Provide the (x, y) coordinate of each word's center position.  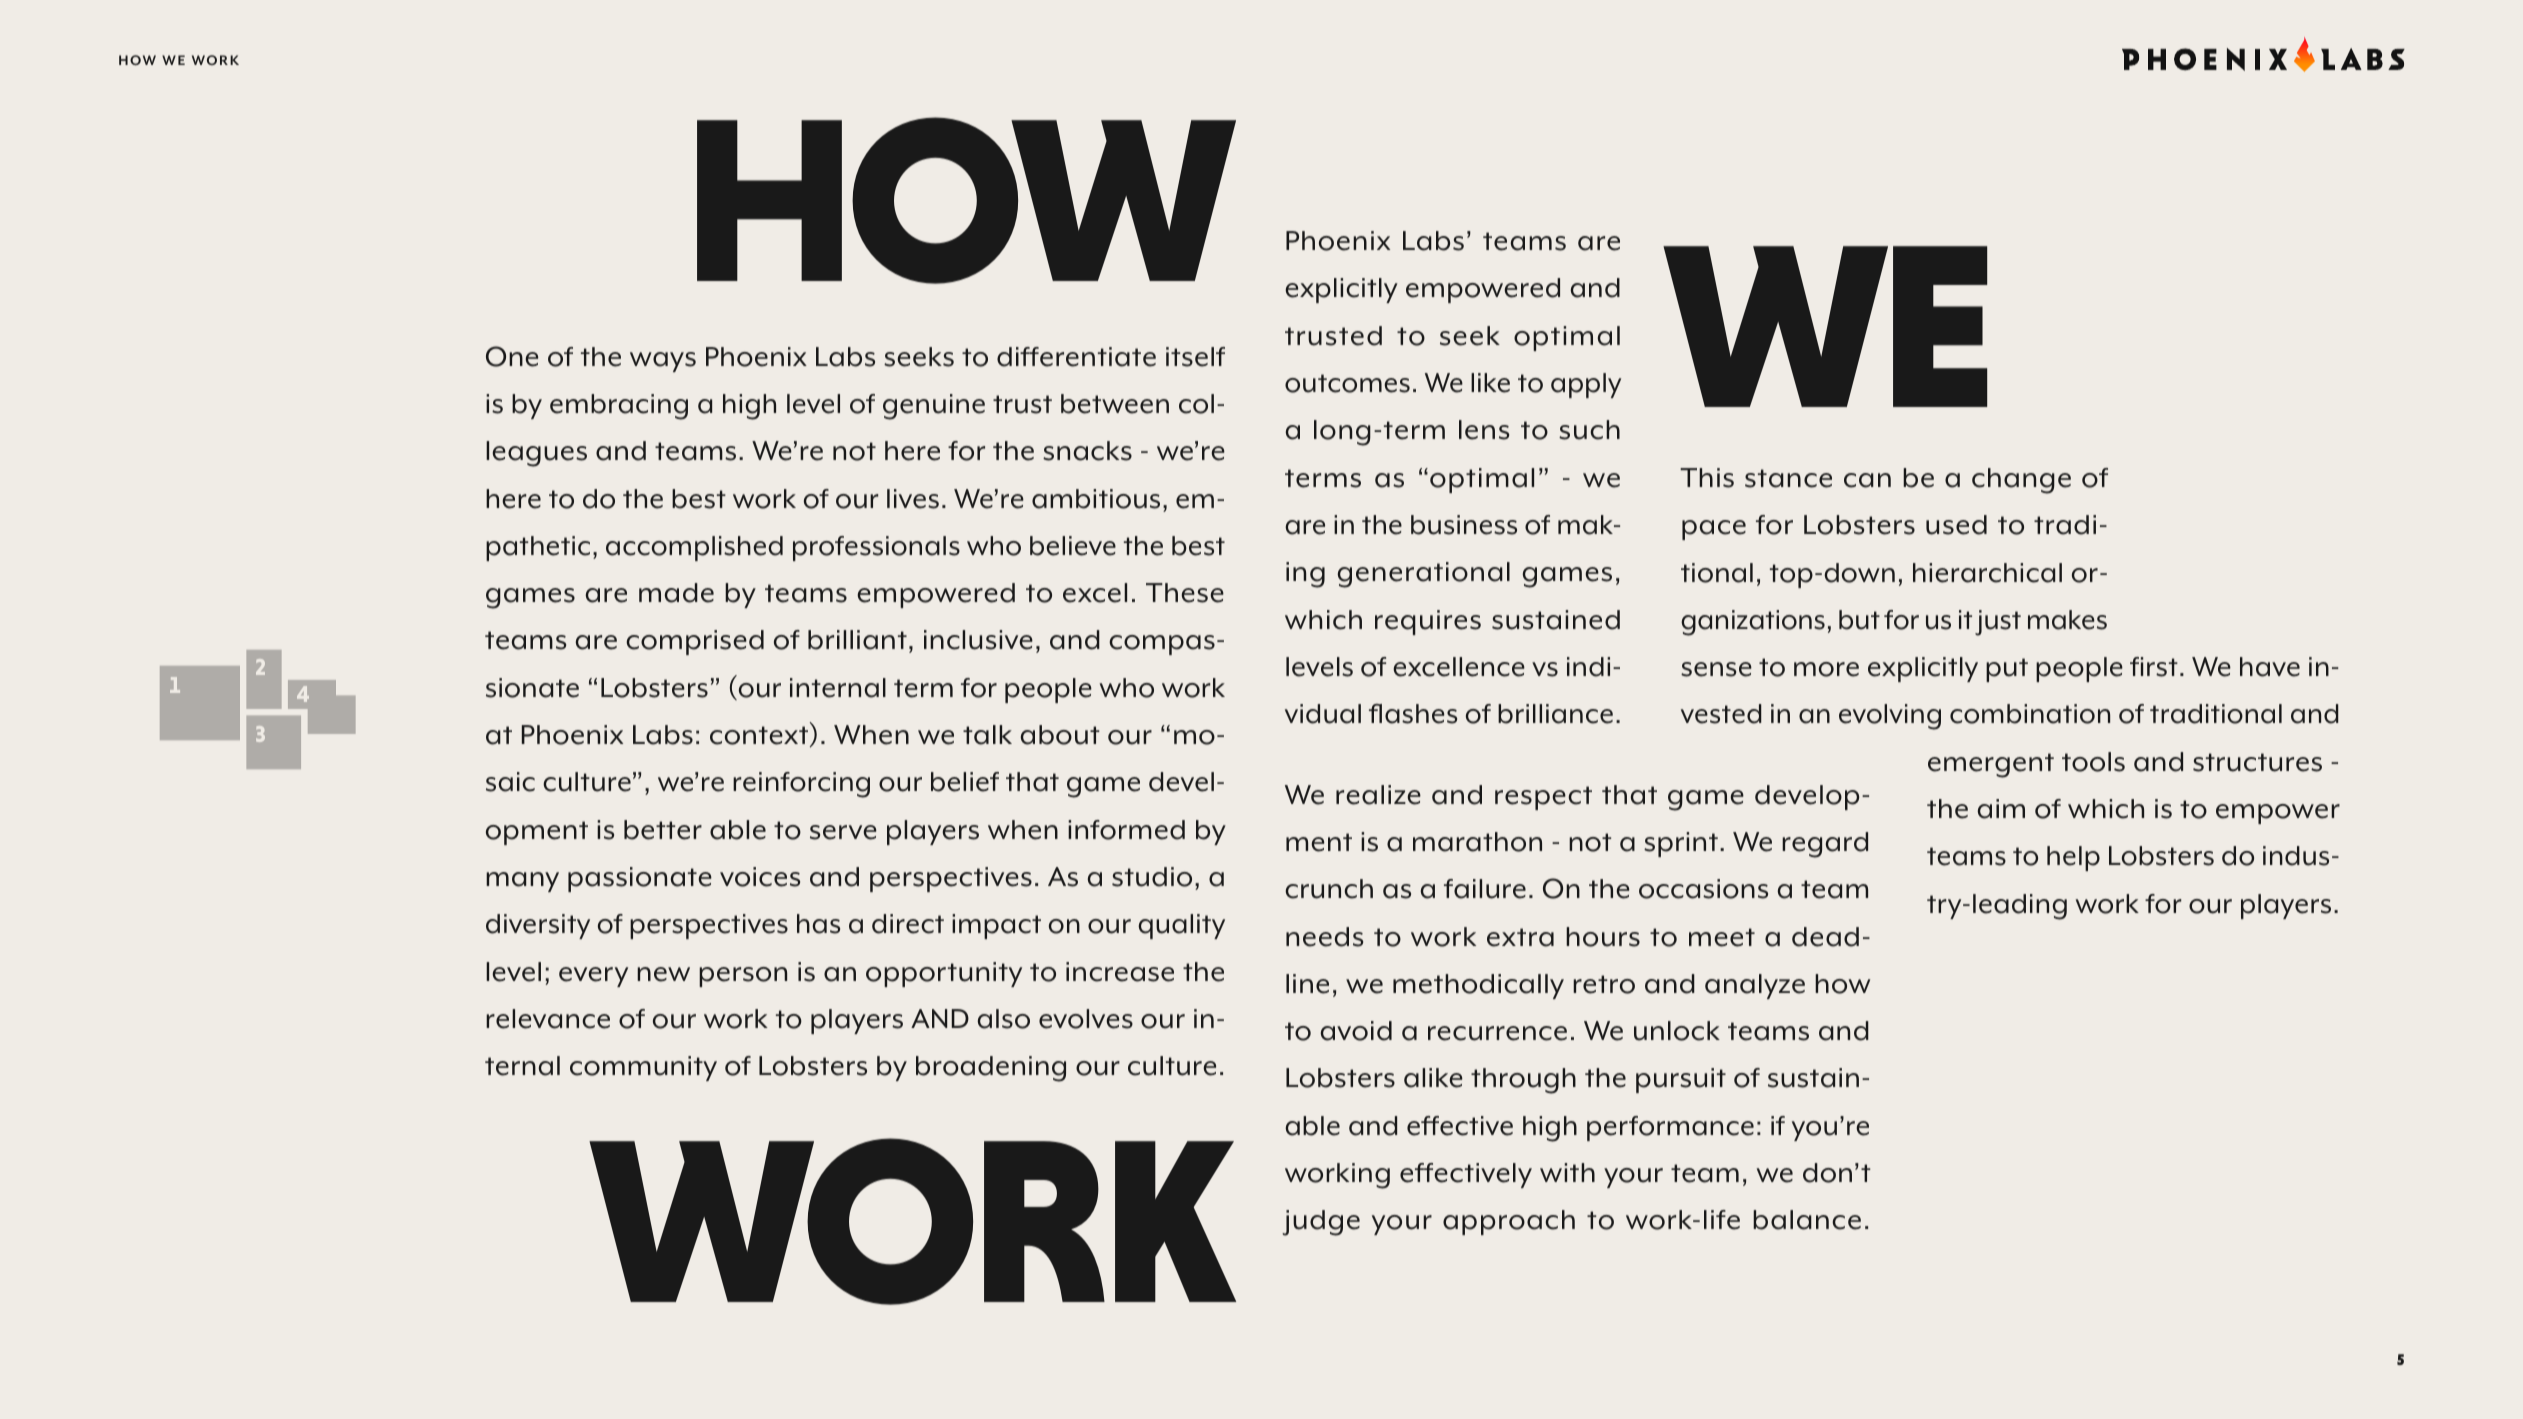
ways (663, 362)
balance (1807, 1220)
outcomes (1347, 383)
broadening (991, 1069)
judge (1321, 1223)
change (2021, 481)
